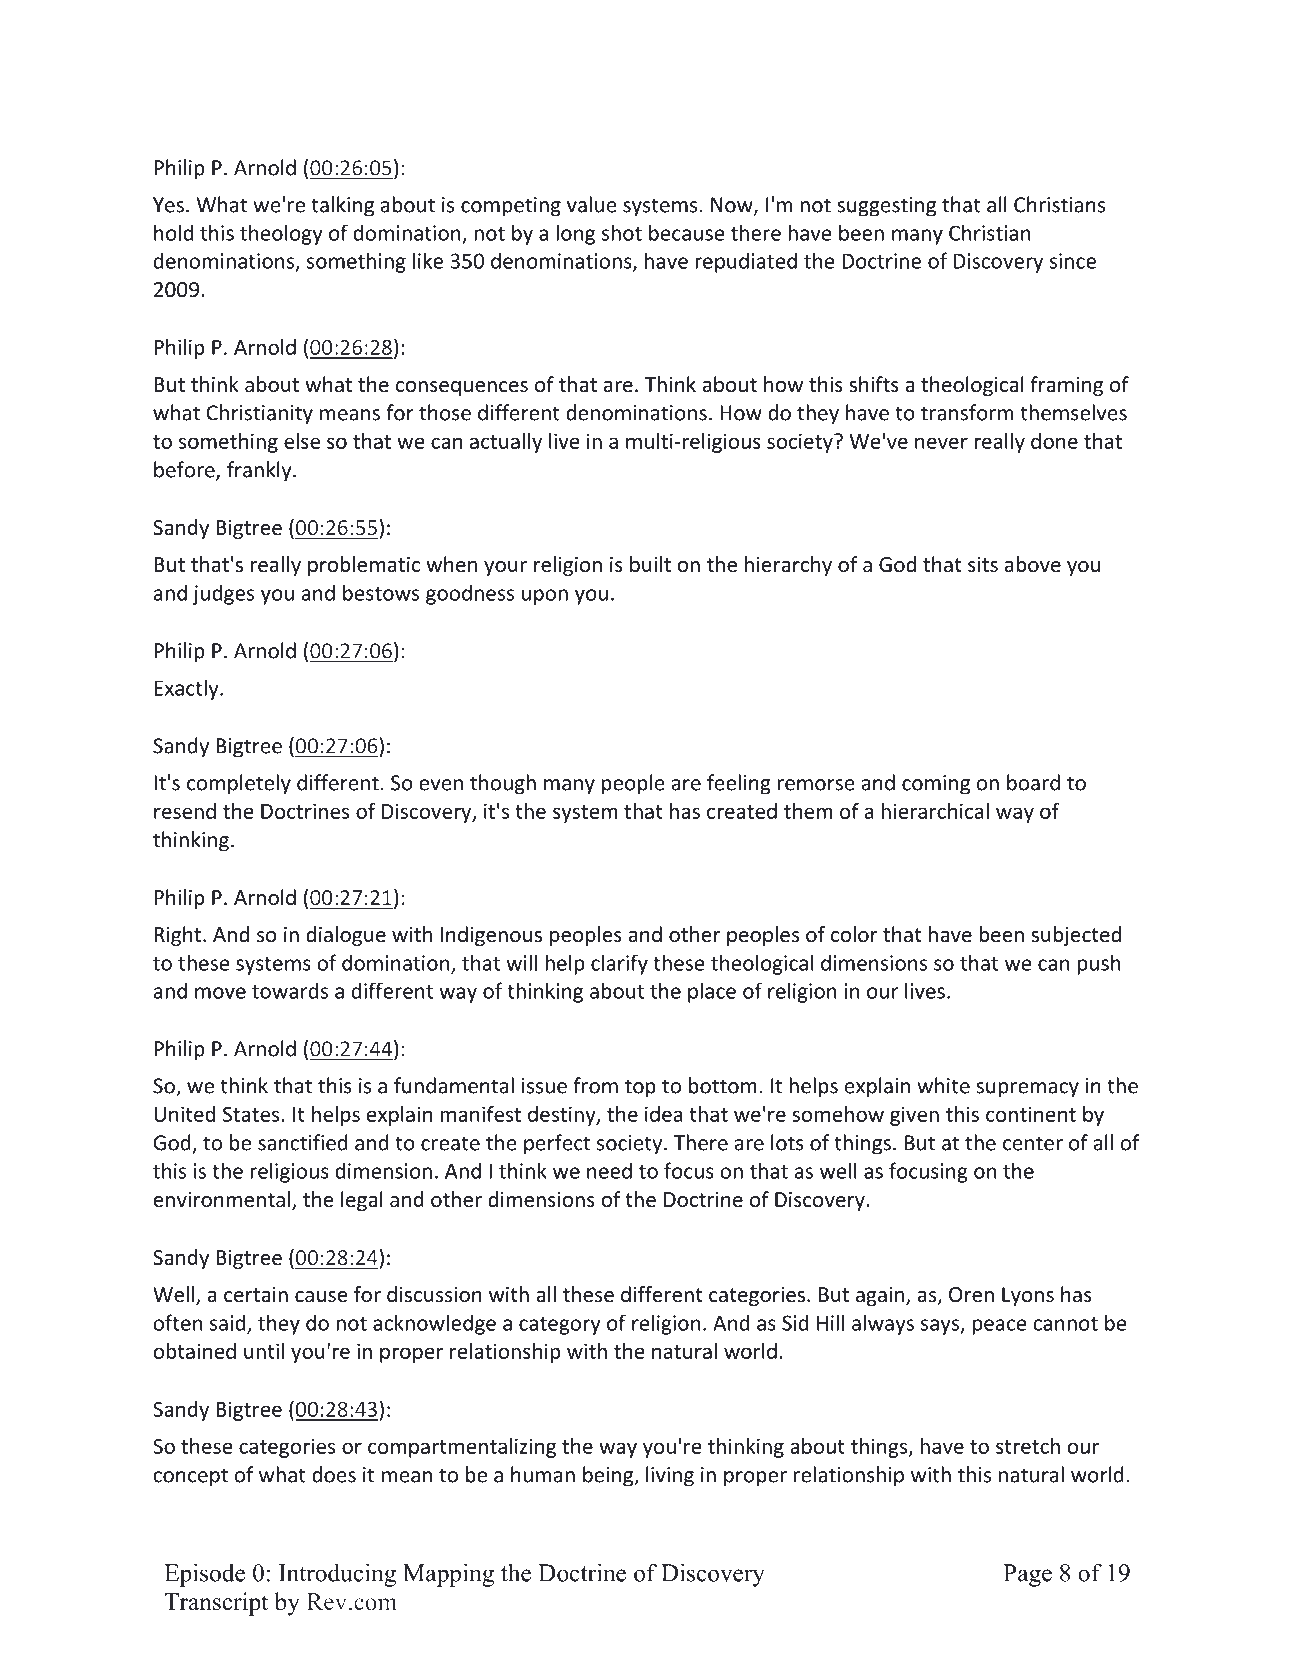 The height and width of the screenshot is (1675, 1294). What do you see at coordinates (609, 1170) in the screenshot?
I see `need` at bounding box center [609, 1170].
